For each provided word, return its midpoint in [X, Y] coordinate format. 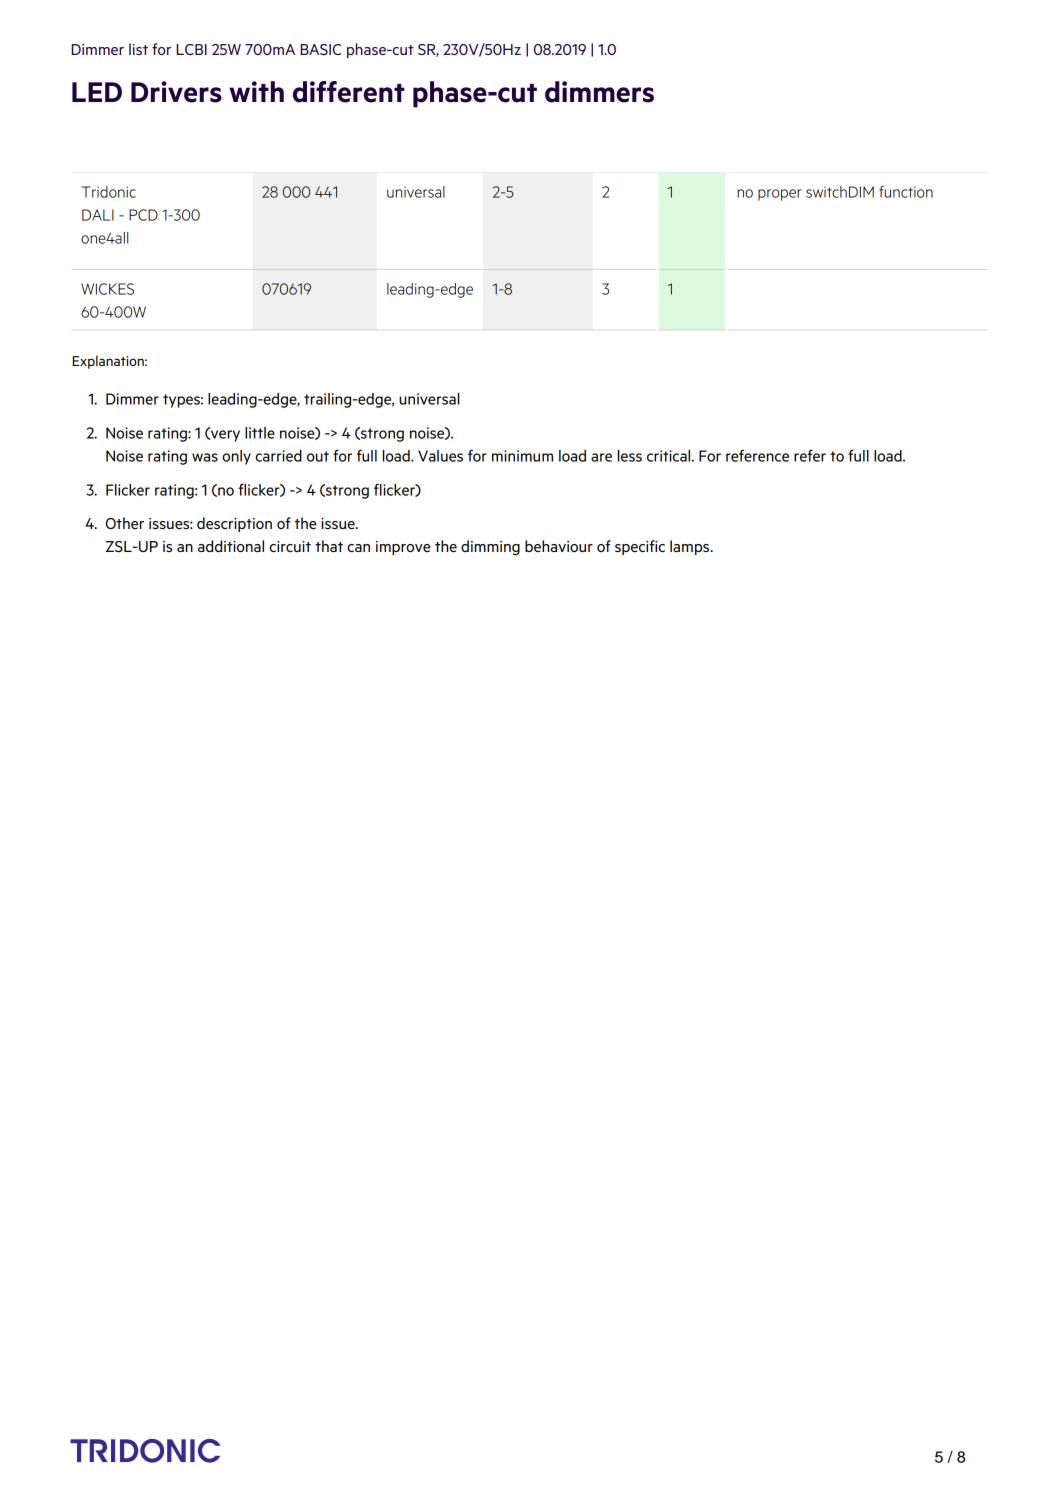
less [630, 456]
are [601, 457]
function [906, 192]
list [138, 49]
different [349, 92]
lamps [691, 547]
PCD [143, 215]
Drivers [176, 92]
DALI [98, 215]
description [234, 524]
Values [440, 456]
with [256, 91]
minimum [522, 456]
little [260, 433]
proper [780, 195]
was [205, 457]
